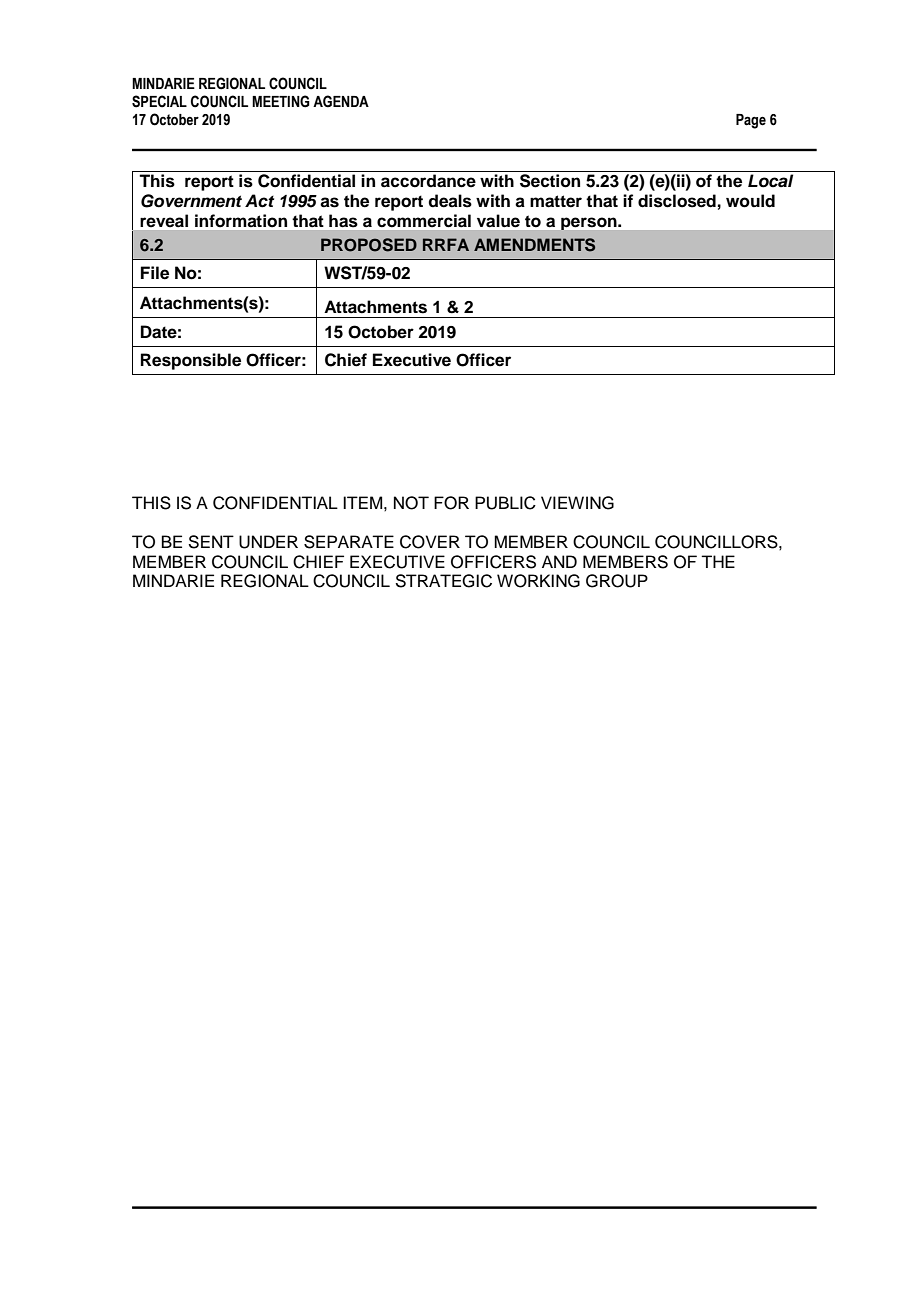 The height and width of the screenshot is (1308, 924). What do you see at coordinates (281, 101) in the screenshot?
I see `MEETING` at bounding box center [281, 101].
